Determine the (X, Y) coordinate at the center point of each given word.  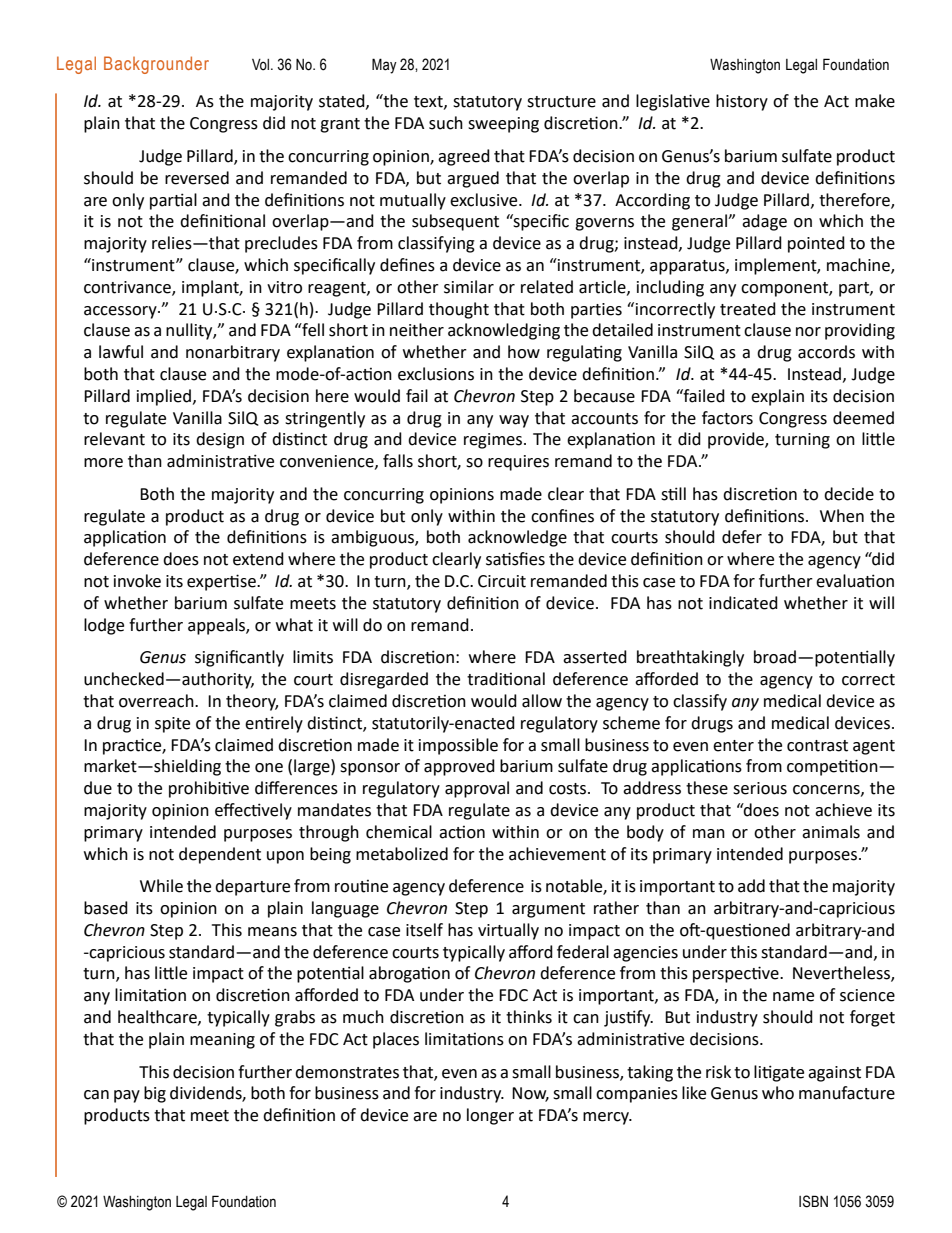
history (742, 102)
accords (826, 352)
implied (164, 397)
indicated (743, 603)
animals (831, 832)
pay (127, 1096)
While (161, 886)
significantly (239, 658)
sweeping (503, 125)
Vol (262, 65)
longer (490, 1116)
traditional (506, 679)
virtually (508, 931)
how (524, 352)
